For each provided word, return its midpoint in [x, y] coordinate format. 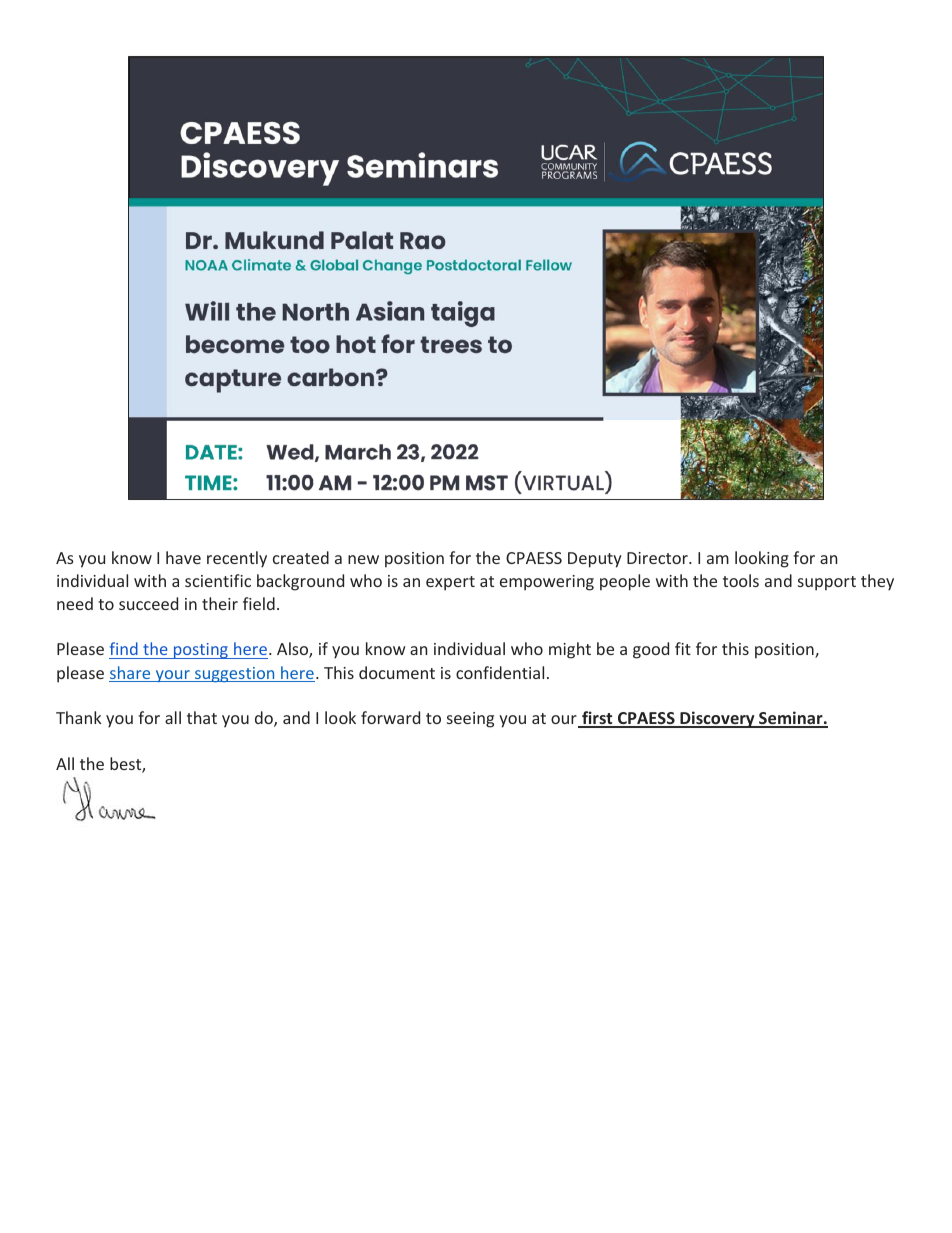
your [172, 676]
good [651, 650]
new [363, 559]
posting [201, 651]
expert [450, 583]
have [183, 557]
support [827, 583]
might [570, 650]
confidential [500, 672]
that [202, 717]
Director [658, 558]
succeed [148, 603]
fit [683, 648]
